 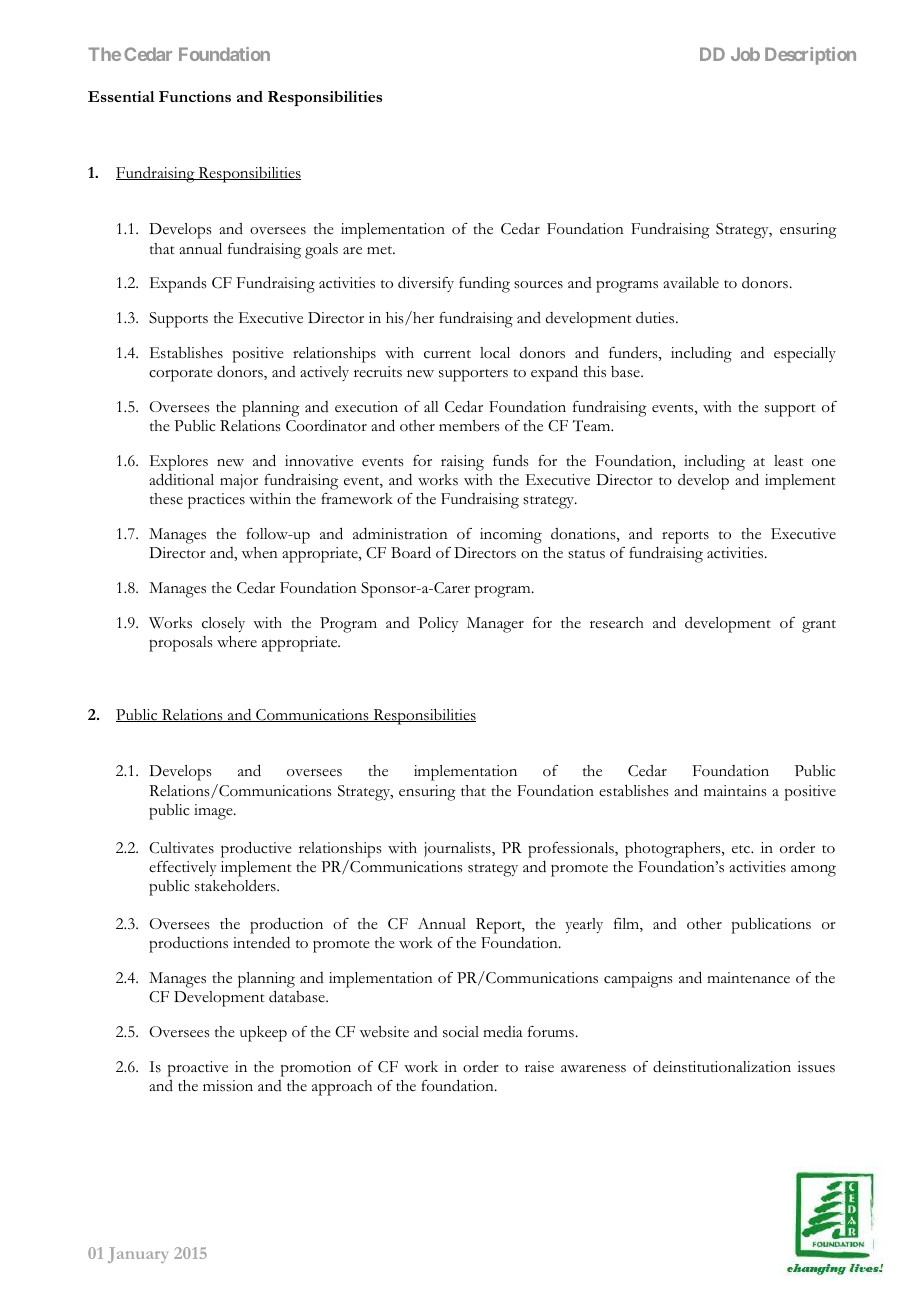 I want to click on funding, so click(x=484, y=284).
